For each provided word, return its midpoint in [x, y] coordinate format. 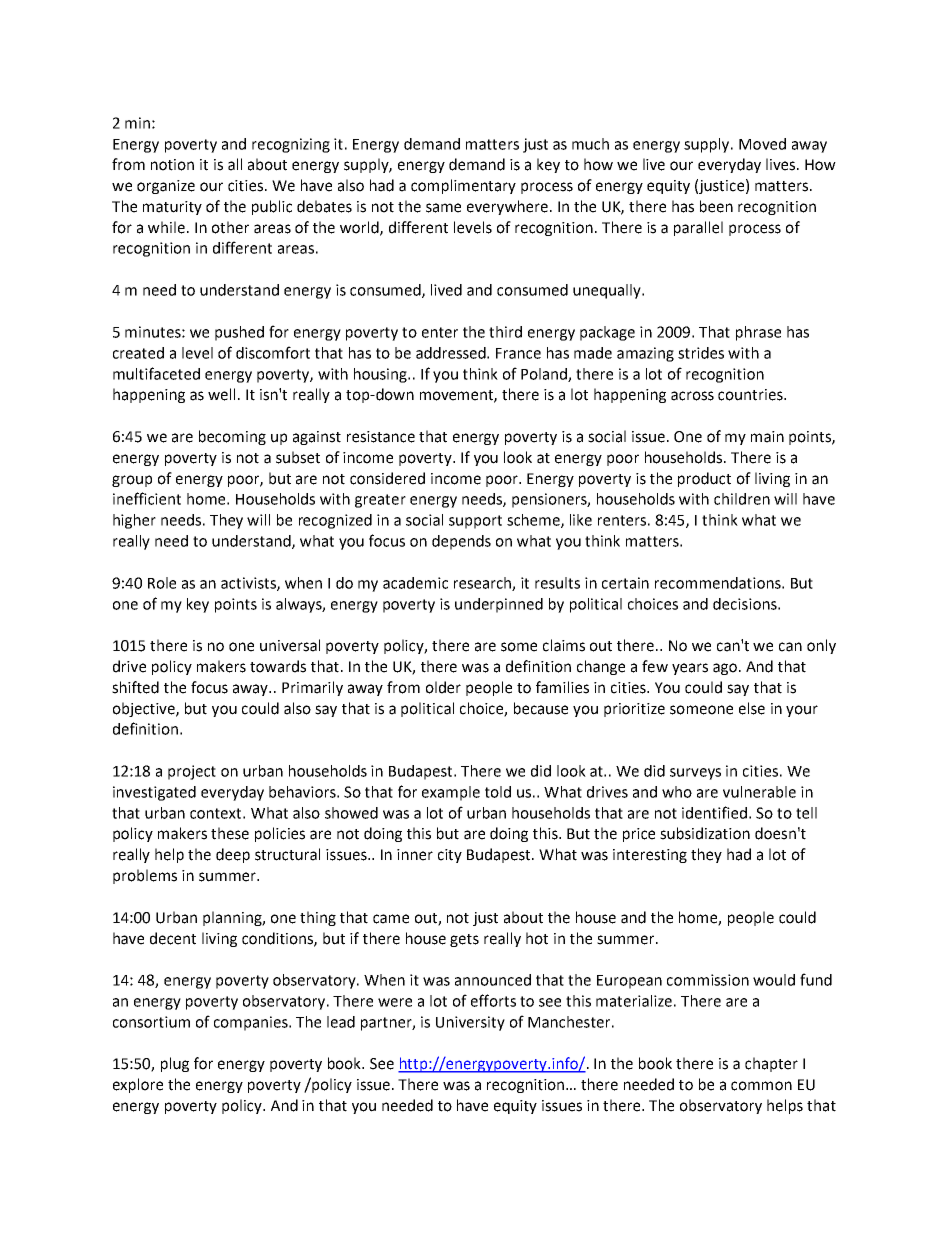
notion [172, 165]
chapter [771, 1064]
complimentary [463, 186]
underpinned [499, 605]
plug [175, 1064]
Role [162, 583]
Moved [762, 144]
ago [726, 669]
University [470, 1023]
